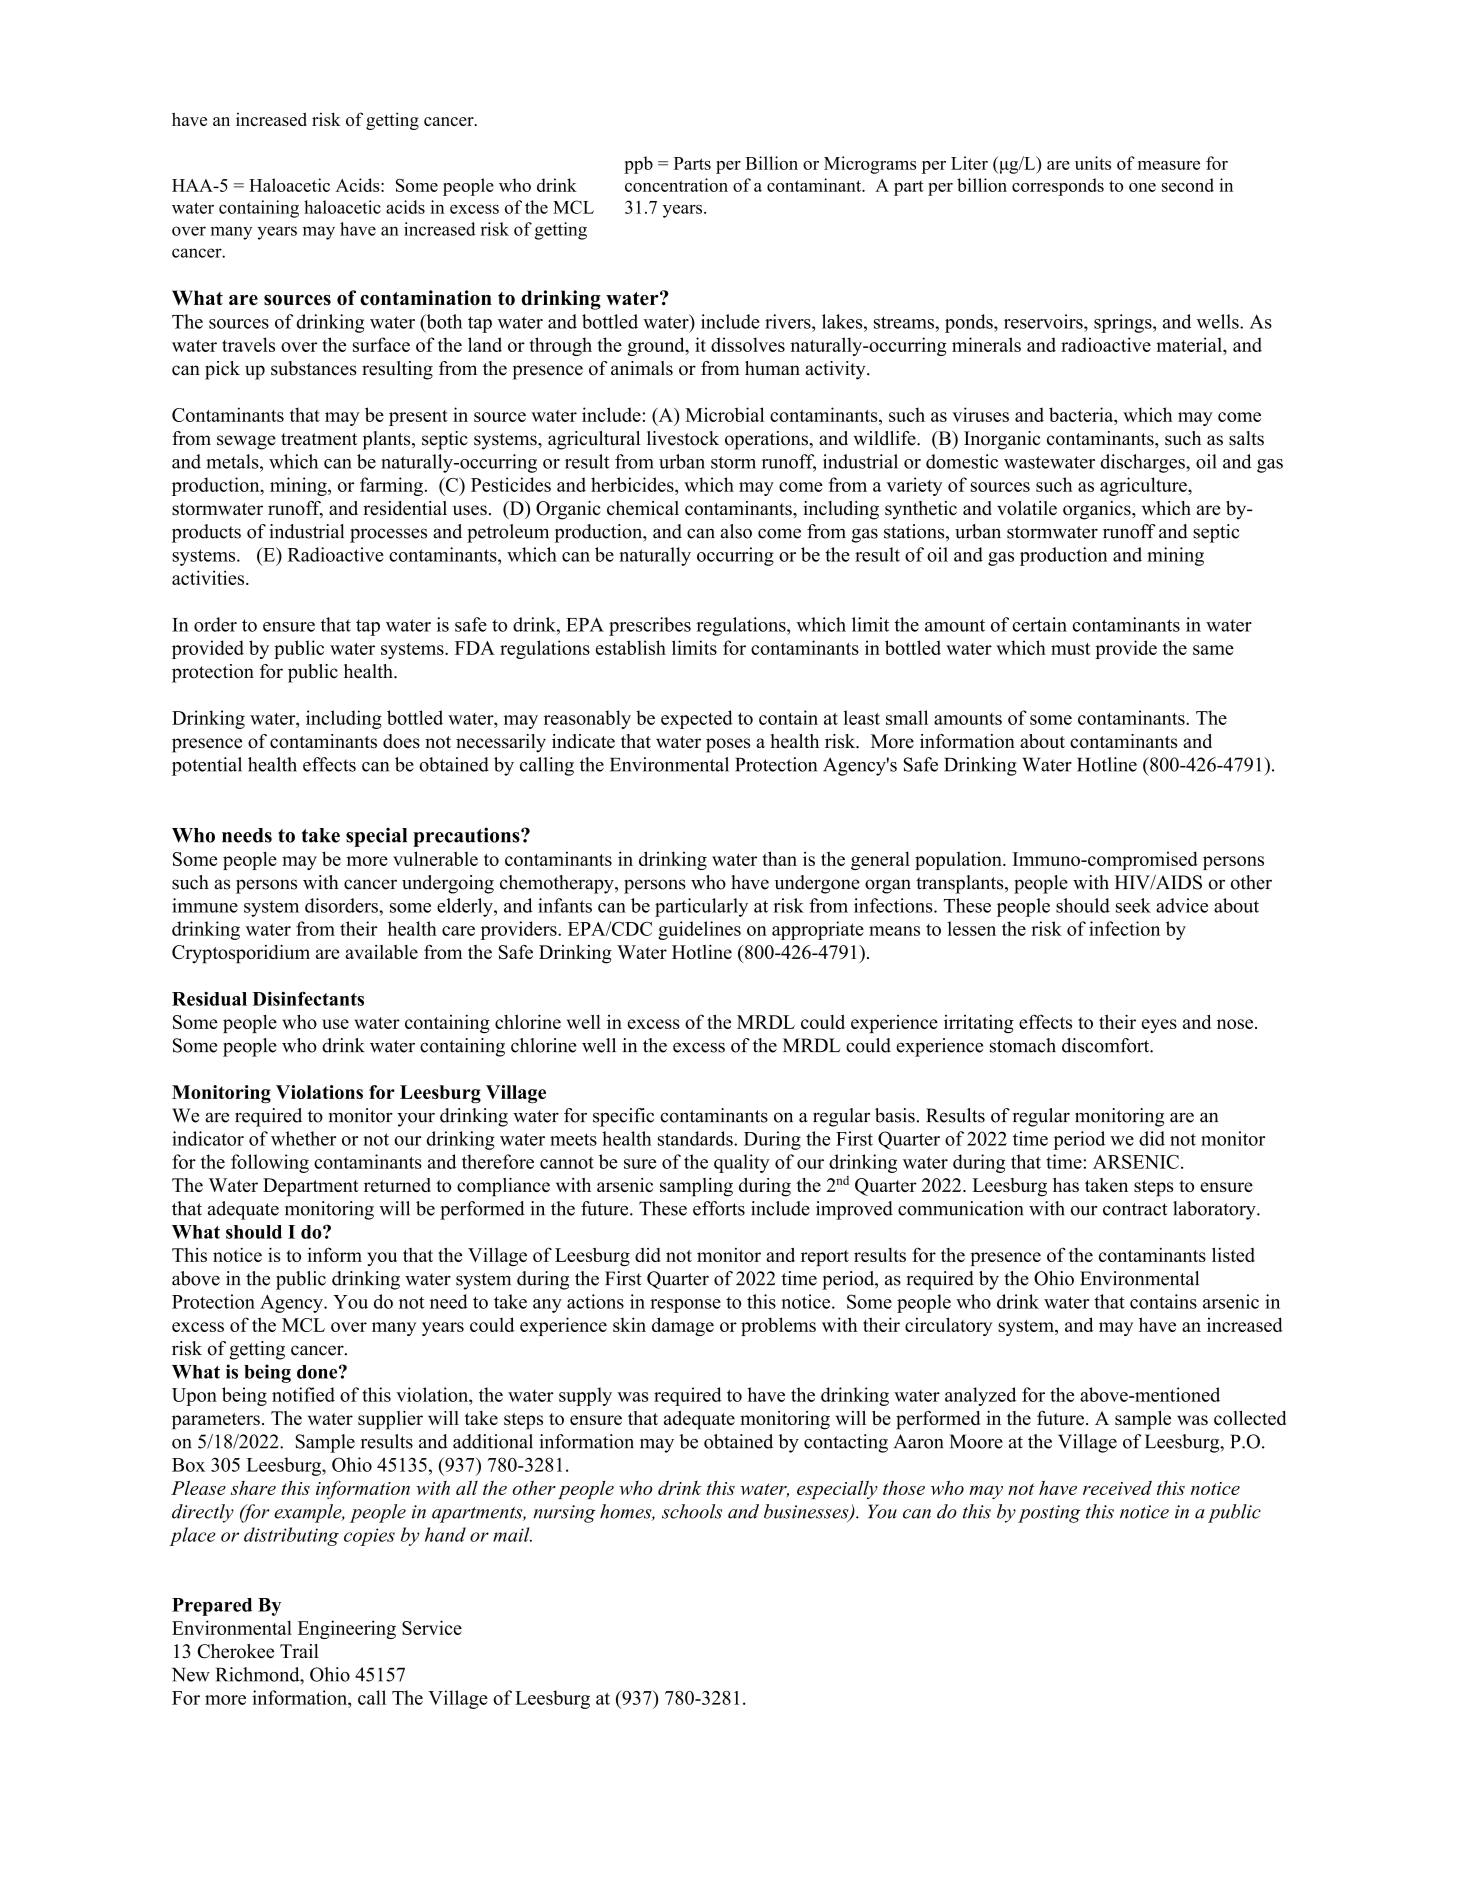  I want to click on agriculture, so click(1144, 486).
